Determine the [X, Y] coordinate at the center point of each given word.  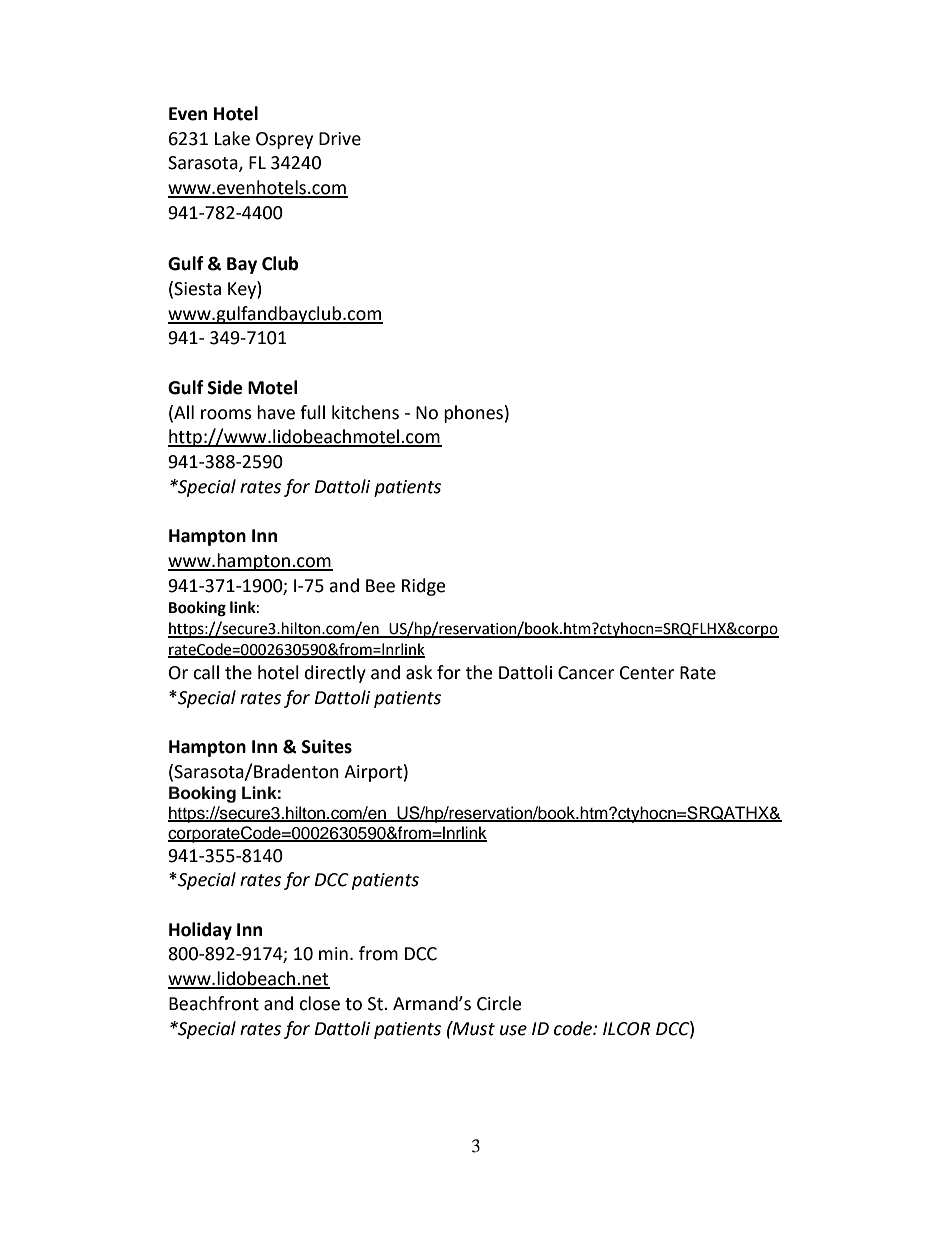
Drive [340, 139]
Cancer [586, 673]
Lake [232, 138]
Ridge [423, 587]
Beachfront [214, 1003]
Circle [499, 1003]
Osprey [284, 140]
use [513, 1030]
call [206, 672]
